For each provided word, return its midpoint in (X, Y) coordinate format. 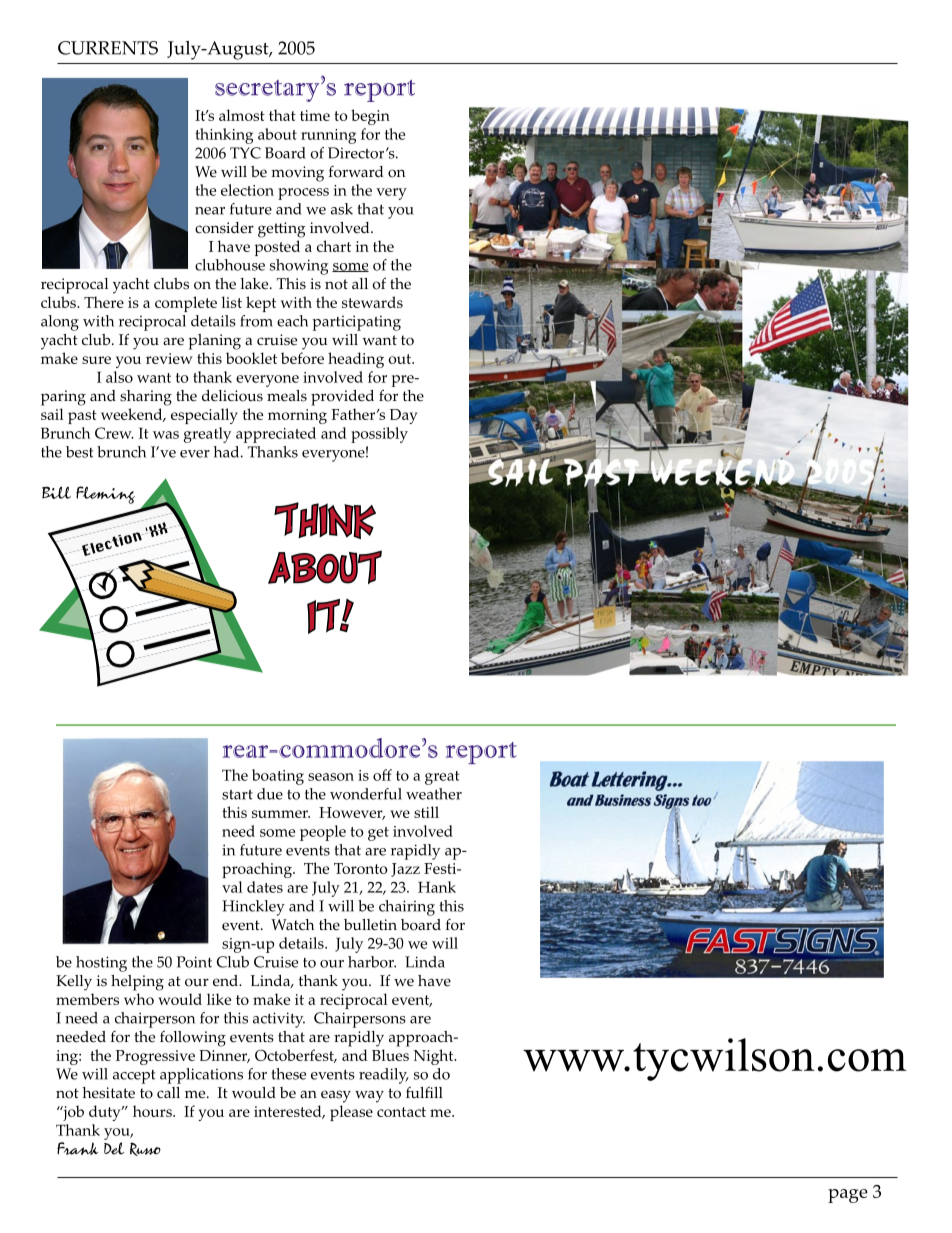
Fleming (105, 495)
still (426, 812)
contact (401, 1112)
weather (434, 794)
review (169, 358)
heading (356, 360)
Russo (145, 1149)
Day (403, 416)
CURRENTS (108, 48)
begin (370, 117)
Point (194, 962)
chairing (407, 908)
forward (356, 172)
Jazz (405, 870)
